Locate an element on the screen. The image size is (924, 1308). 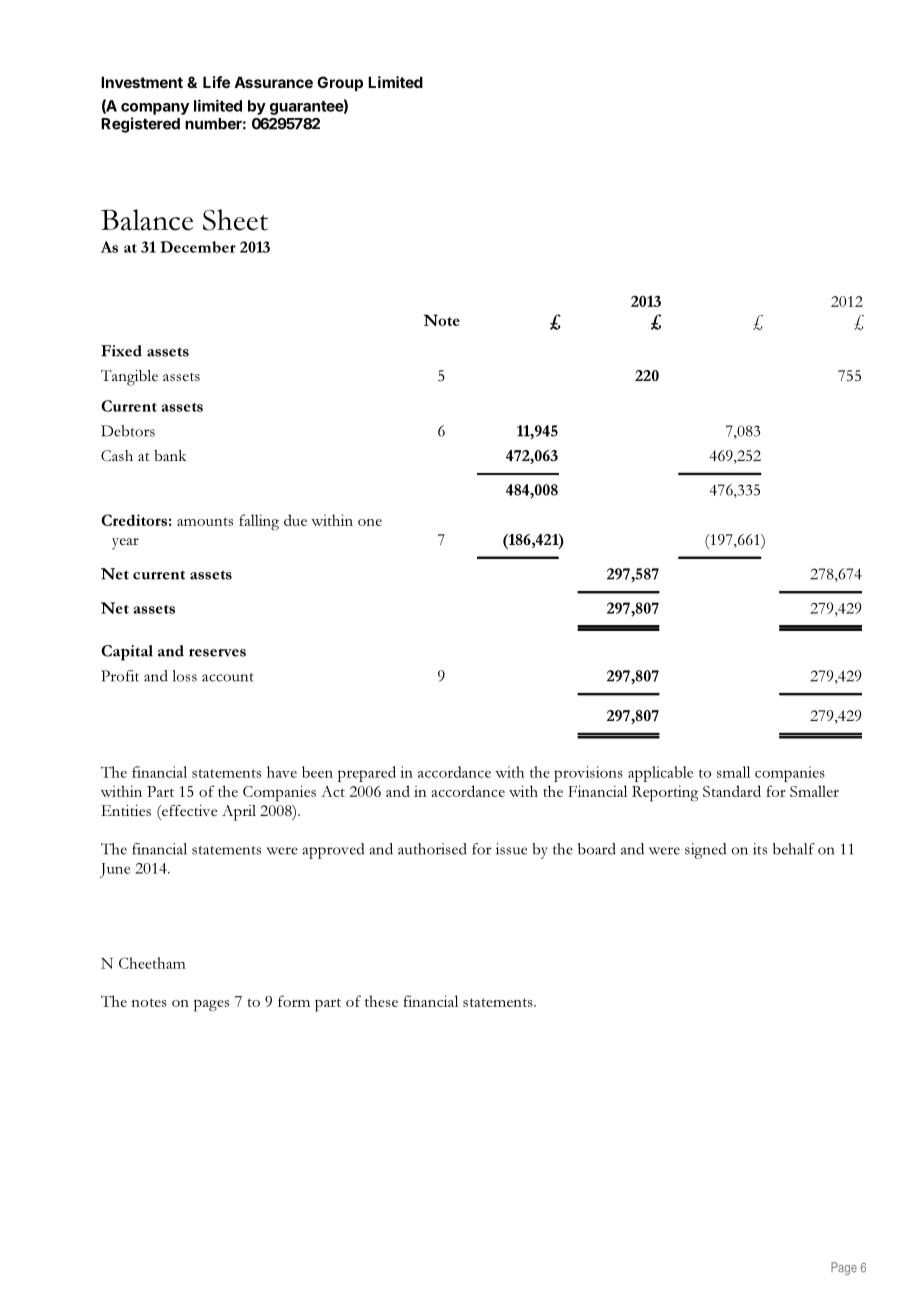
company is located at coordinates (155, 109).
